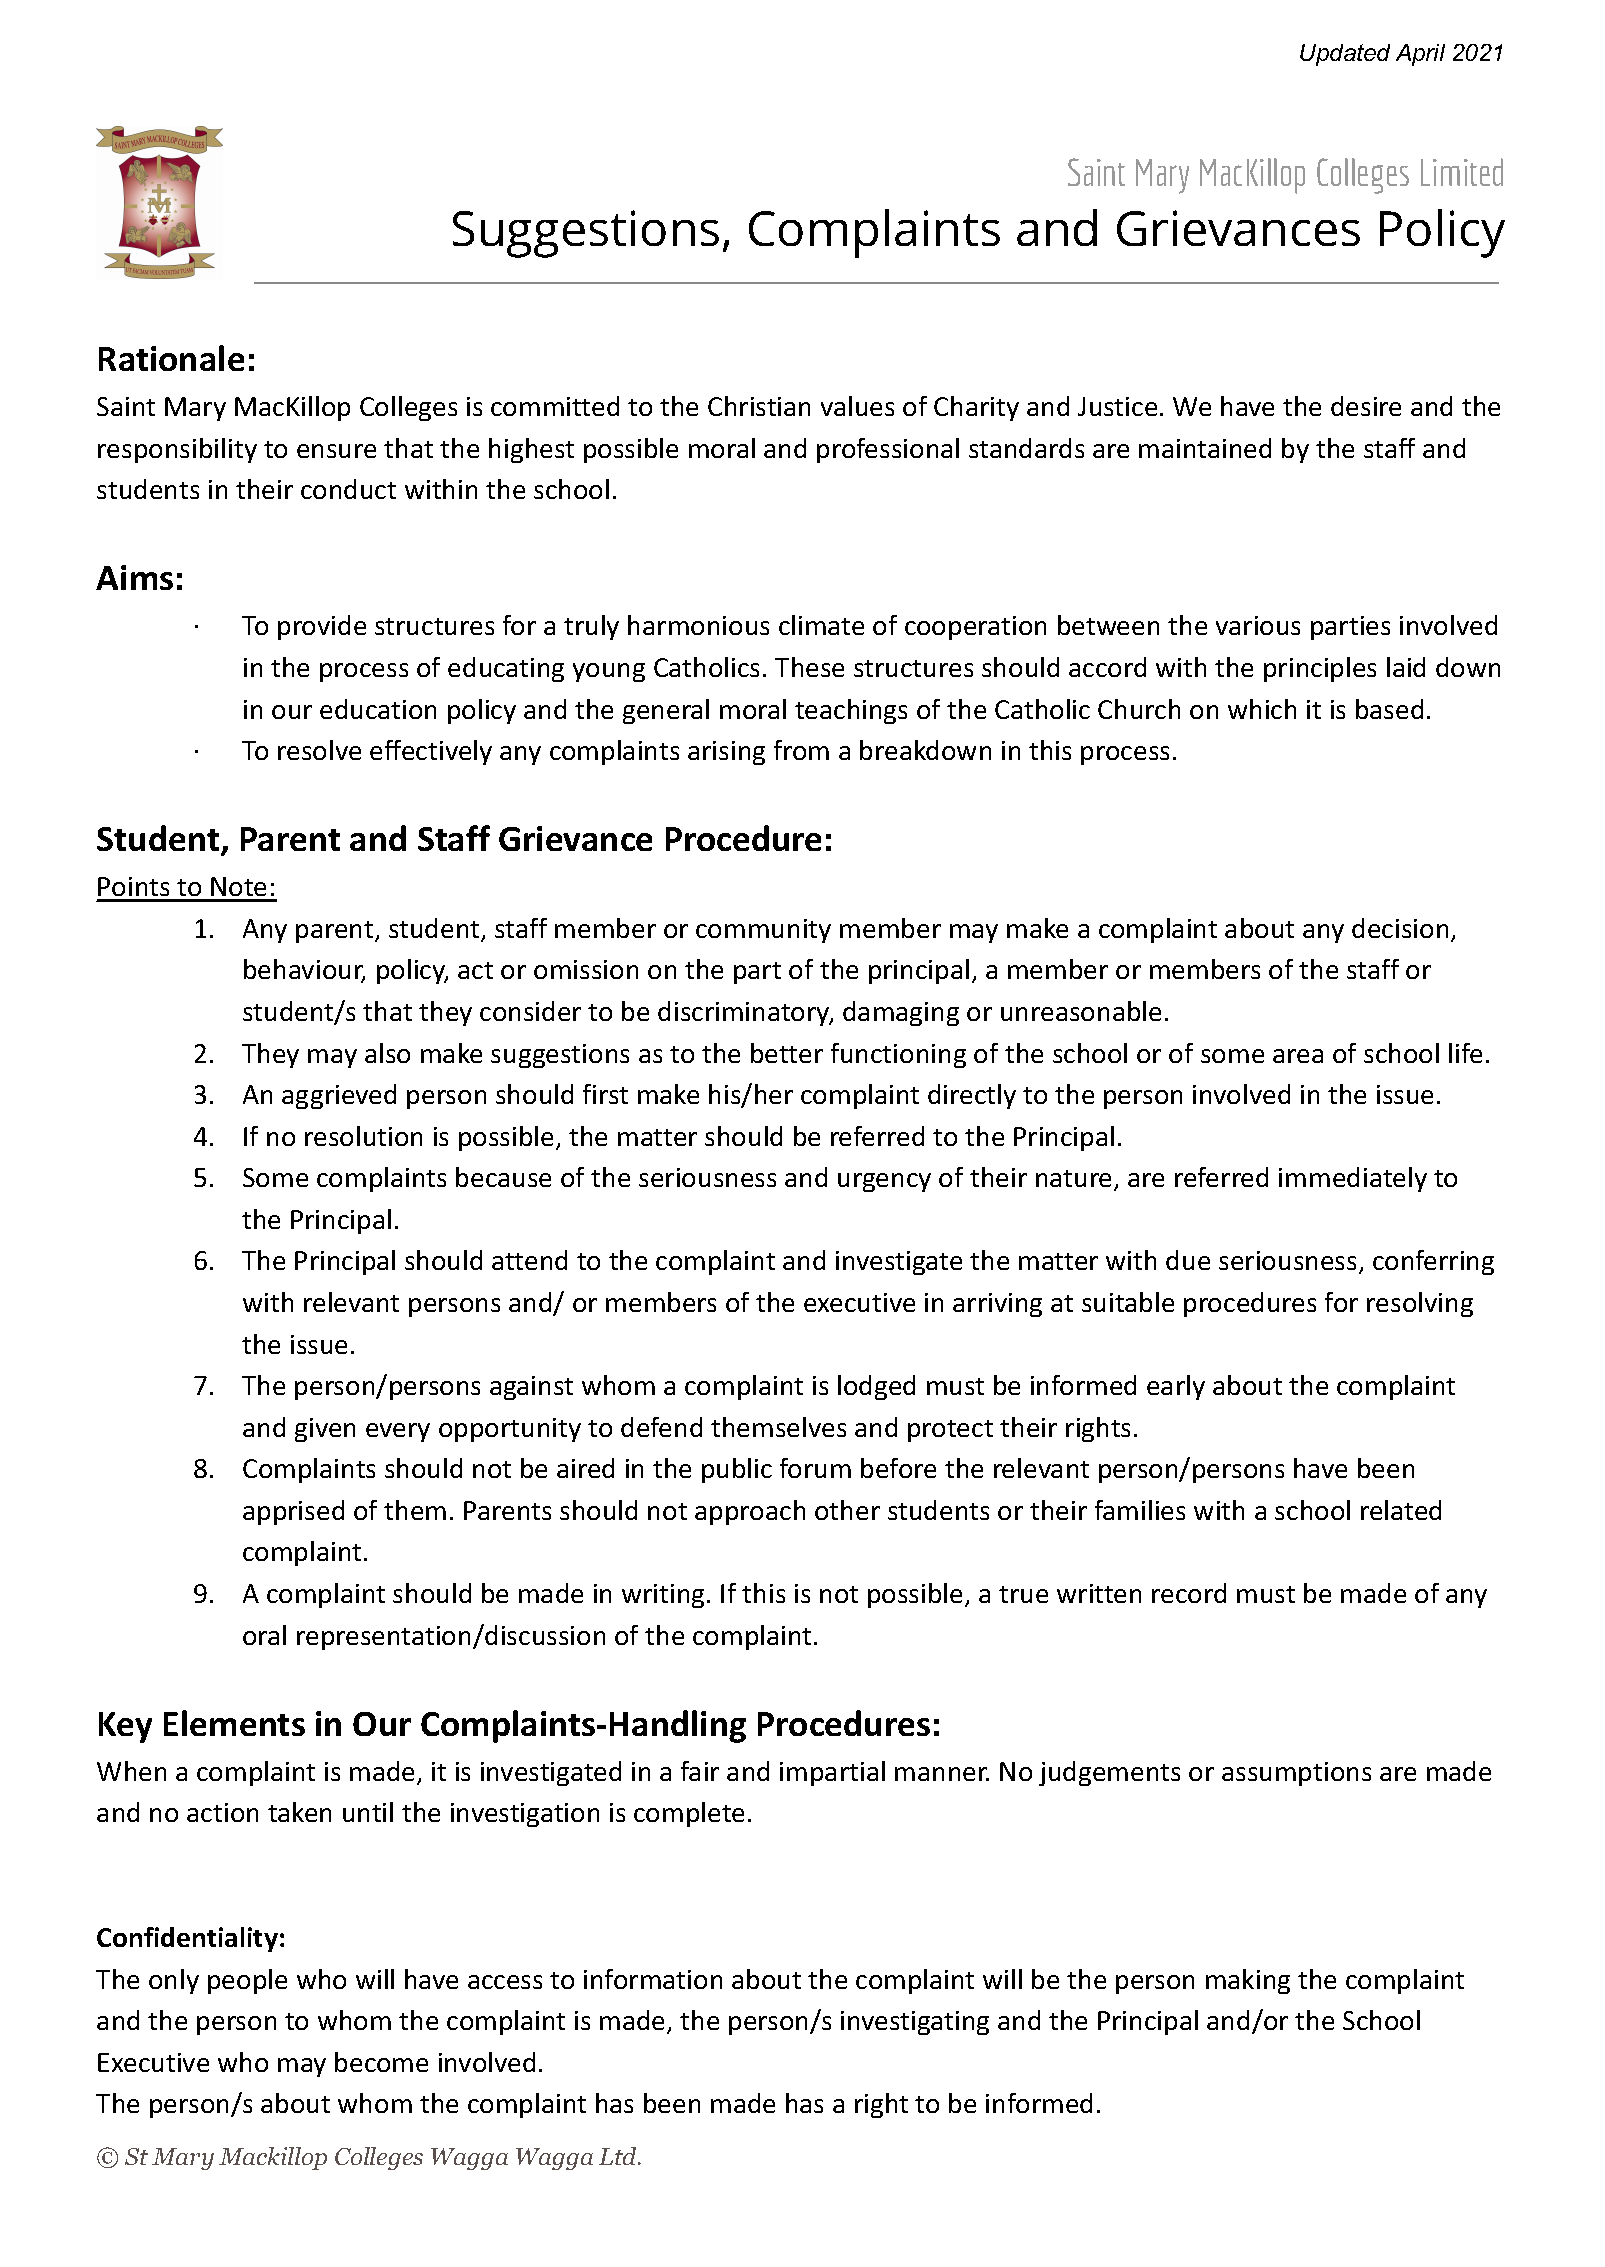 Image resolution: width=1605 pixels, height=2267 pixels. Describe the element at coordinates (815, 1468) in the document. I see `forum` at that location.
